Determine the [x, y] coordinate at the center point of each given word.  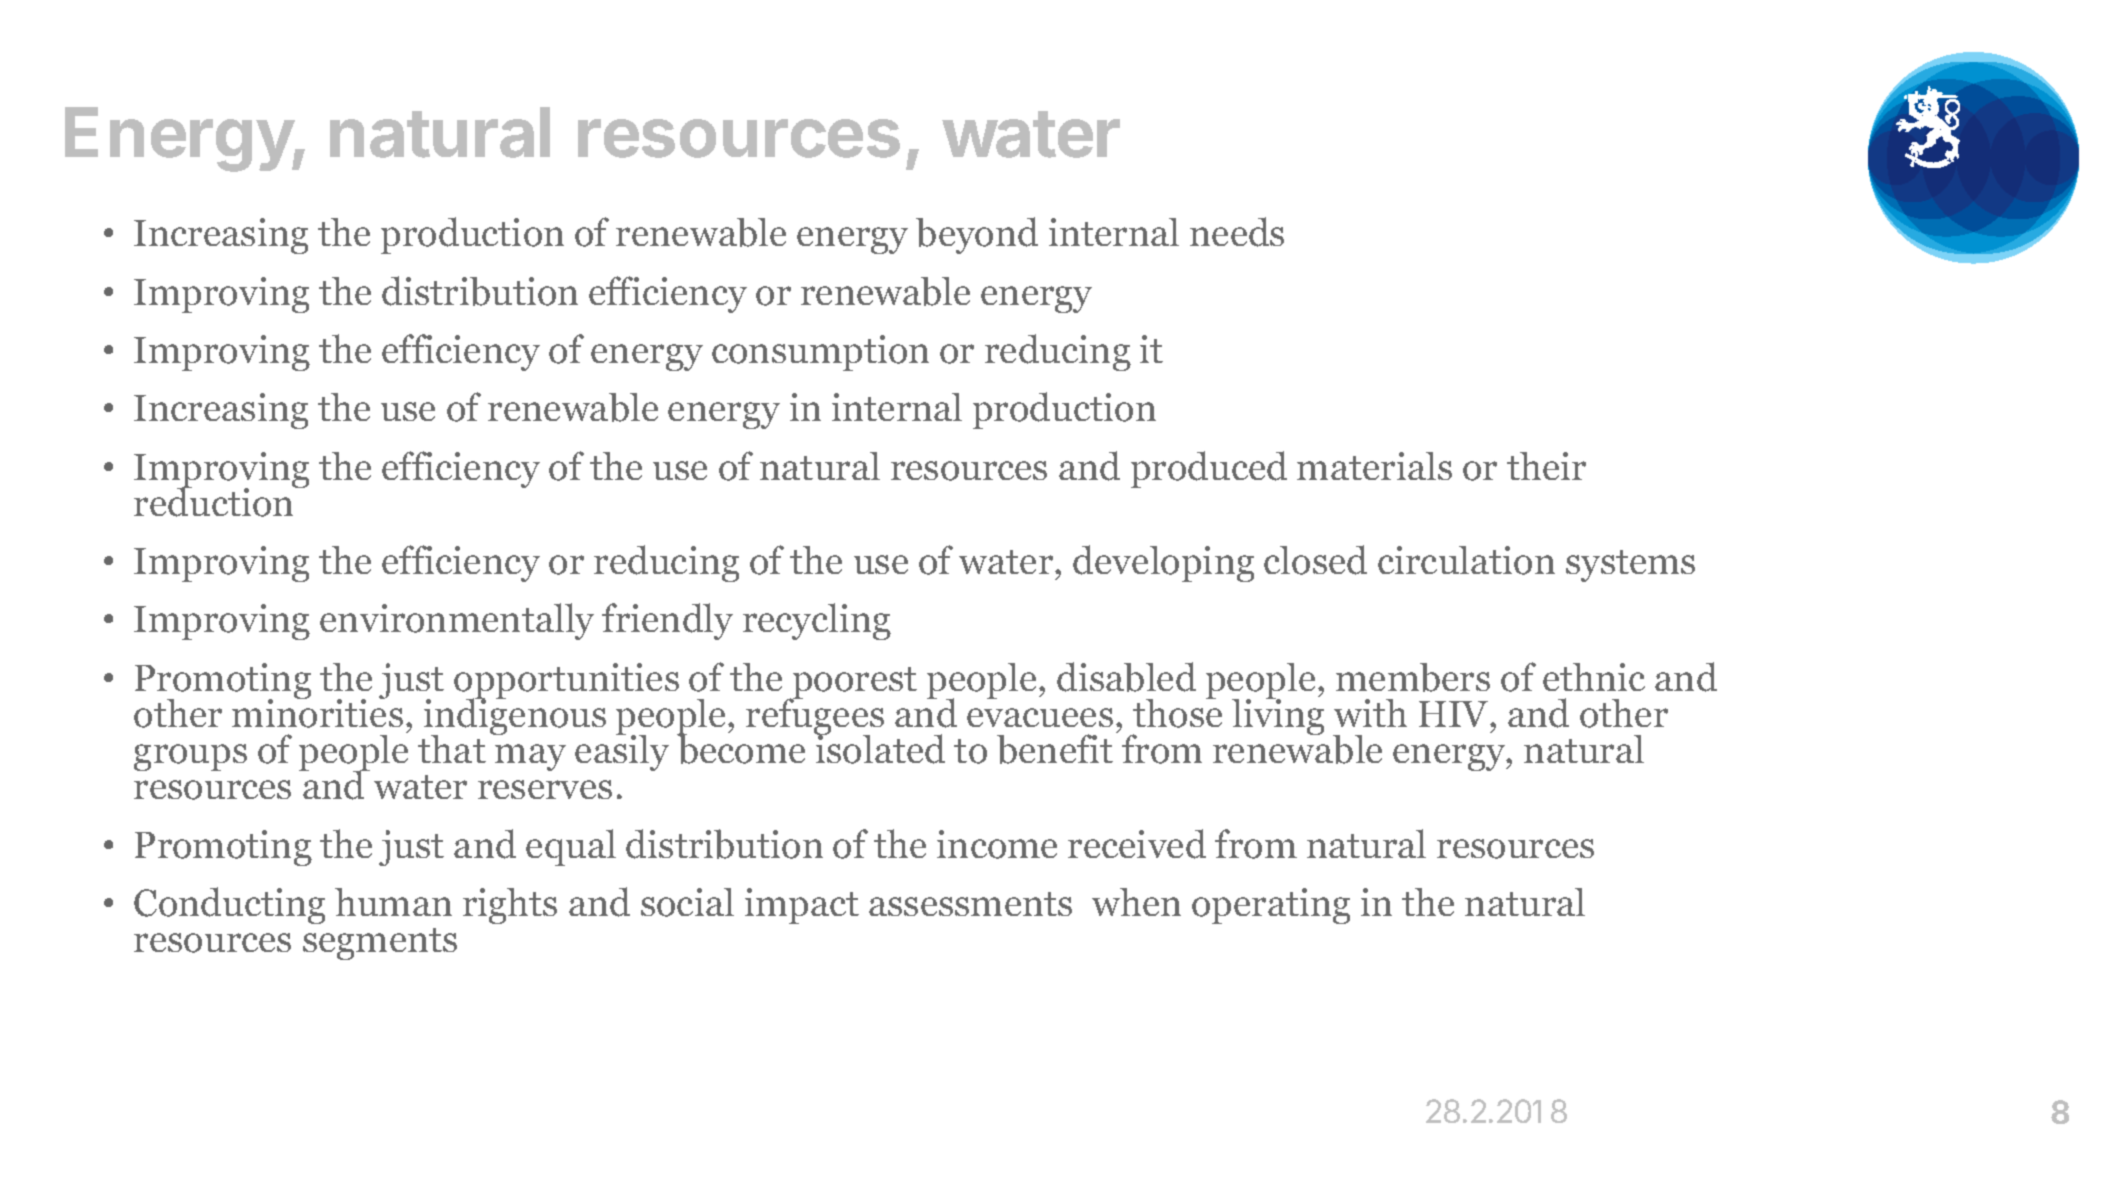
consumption [820, 353]
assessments [970, 904]
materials [1374, 466]
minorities [317, 712]
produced [1209, 469]
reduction [215, 501]
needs [1237, 232]
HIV [1455, 714]
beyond [977, 235]
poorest [853, 684]
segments [380, 944]
